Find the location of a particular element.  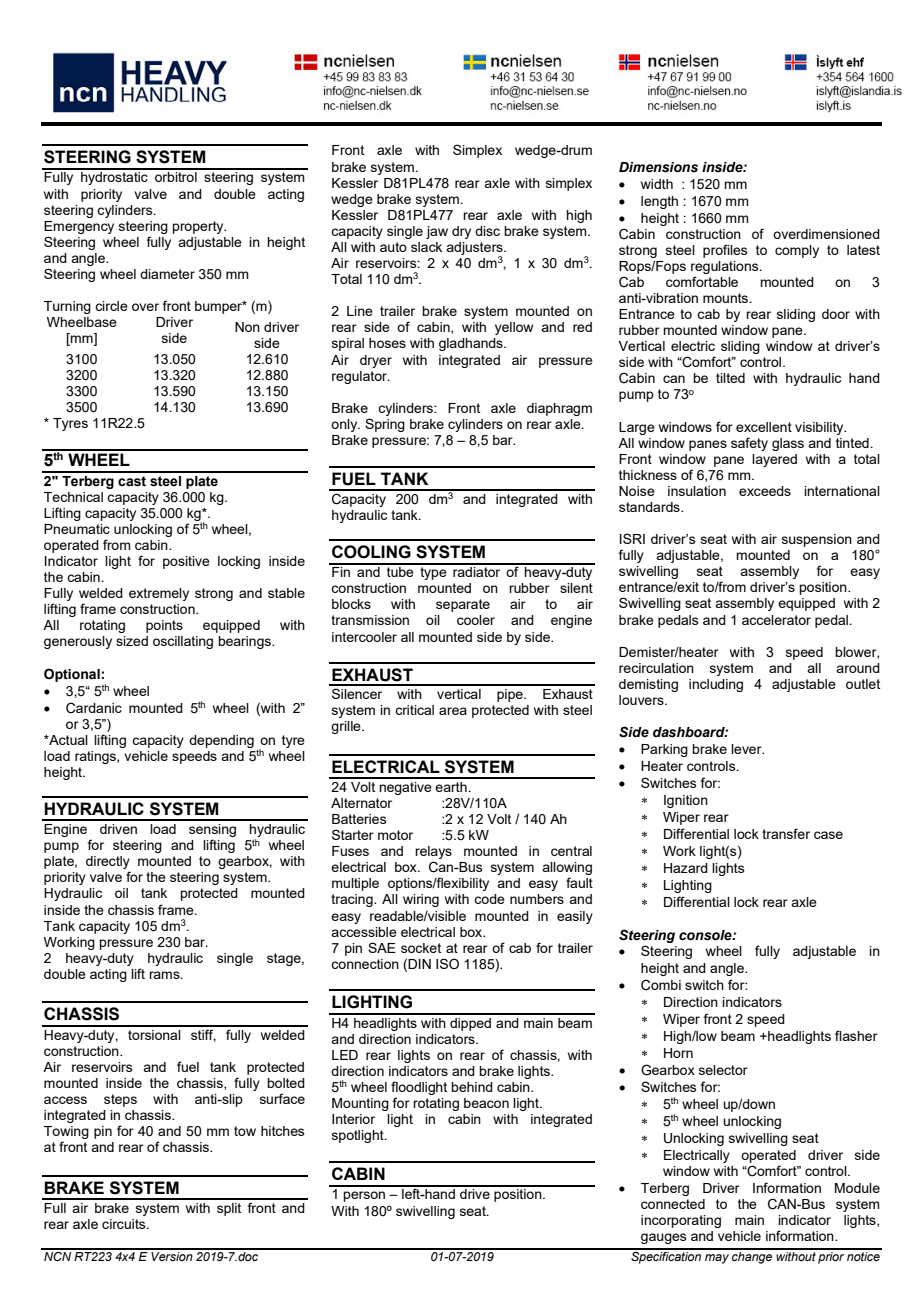

lever is located at coordinates (747, 749).
